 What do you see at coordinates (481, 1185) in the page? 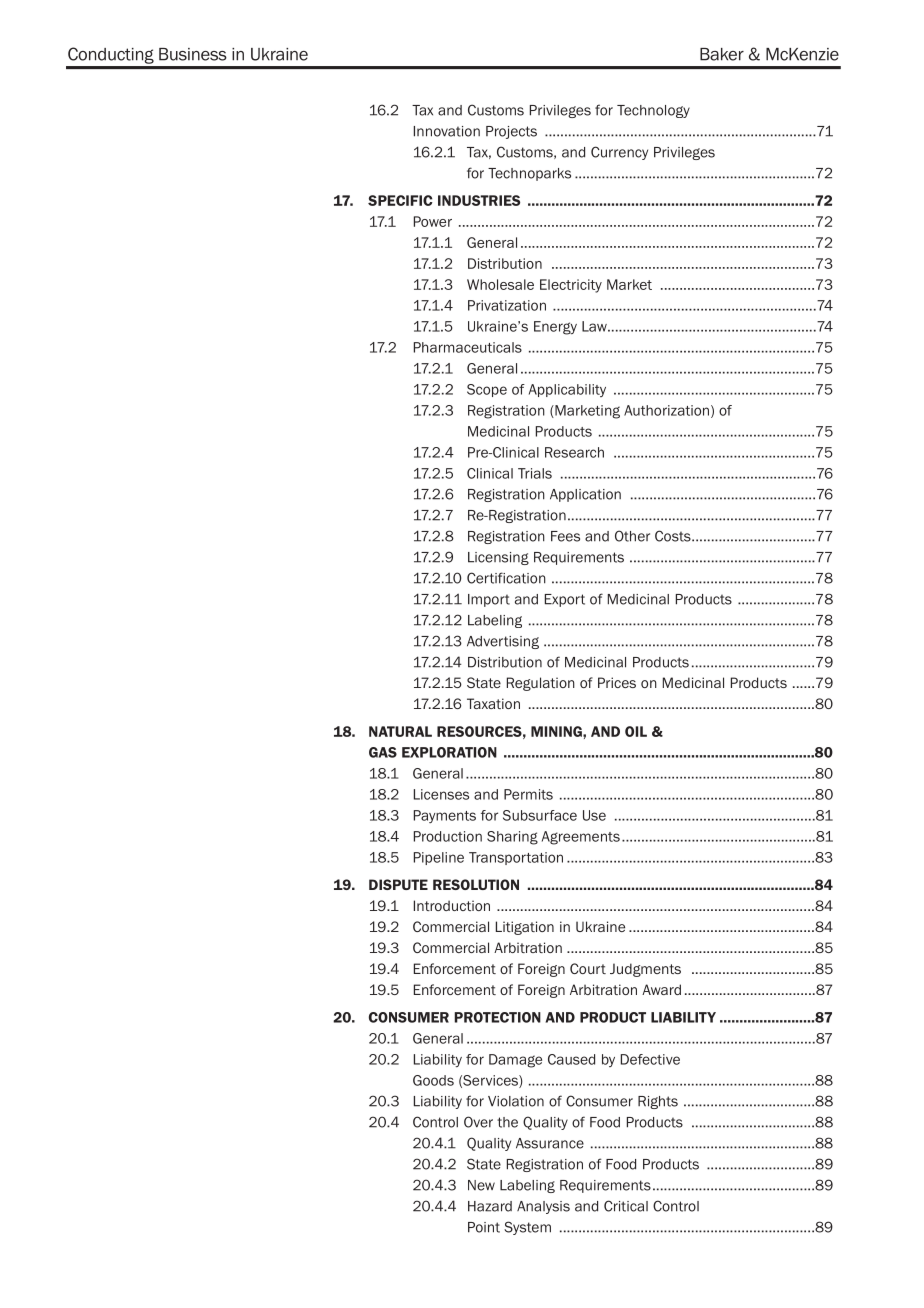
I see `New` at bounding box center [481, 1185].
